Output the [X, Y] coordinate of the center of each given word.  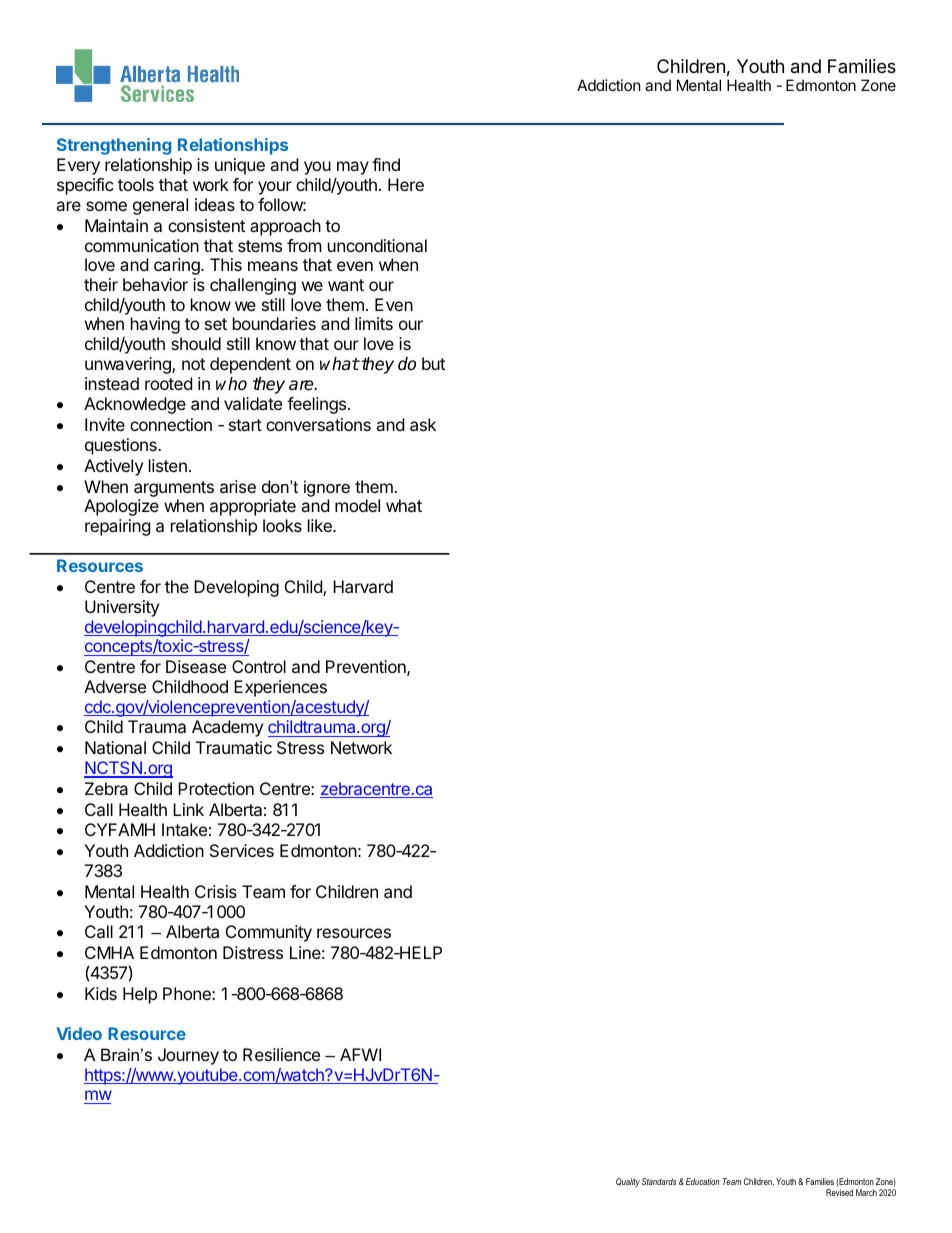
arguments [174, 489]
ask [423, 424]
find [386, 164]
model [357, 505]
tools [136, 184]
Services [242, 850]
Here [406, 184]
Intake [184, 829]
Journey [188, 1056]
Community [269, 933]
